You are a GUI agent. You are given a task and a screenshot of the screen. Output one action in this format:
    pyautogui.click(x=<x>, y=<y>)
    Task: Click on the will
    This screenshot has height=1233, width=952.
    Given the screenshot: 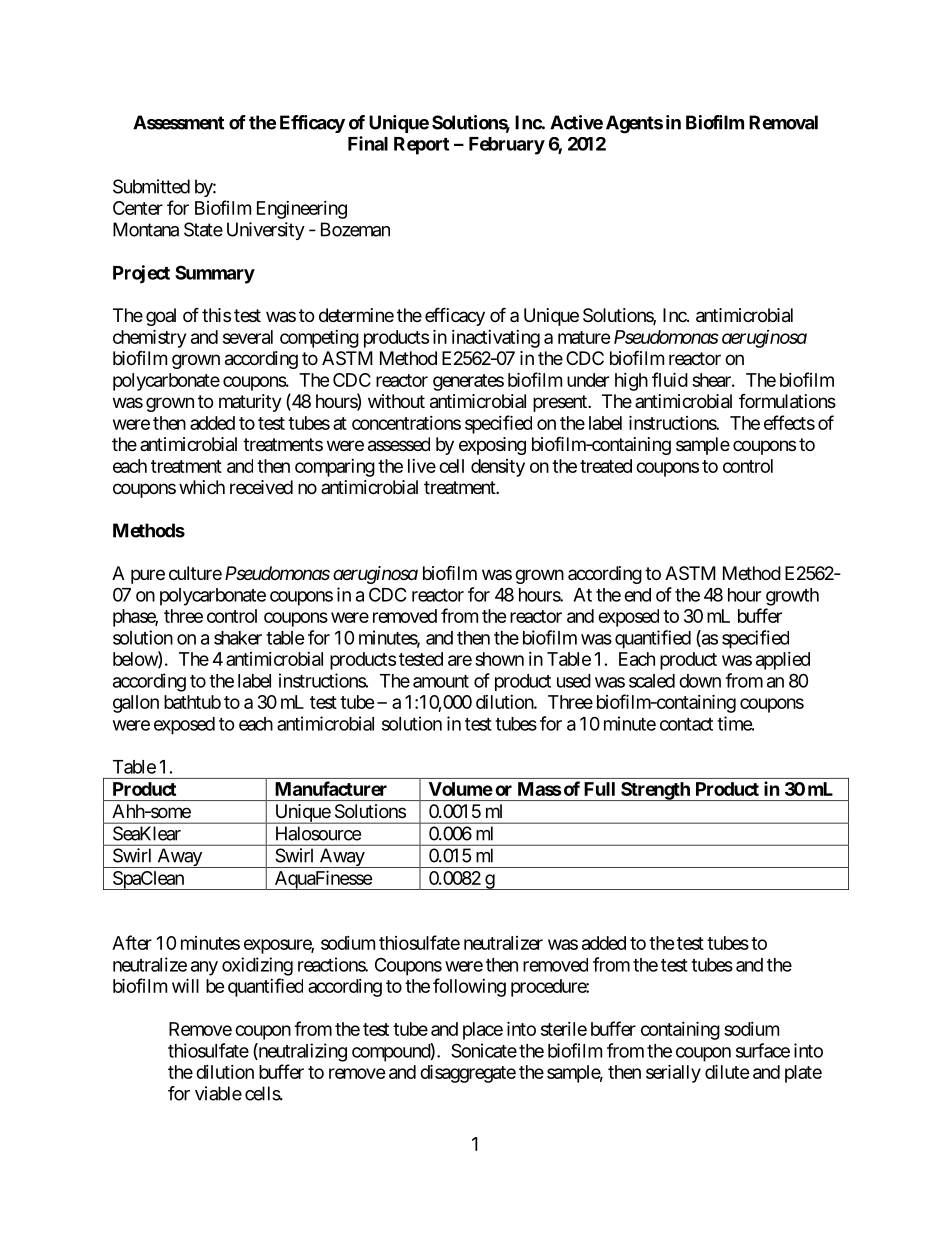 What is the action you would take?
    pyautogui.click(x=185, y=985)
